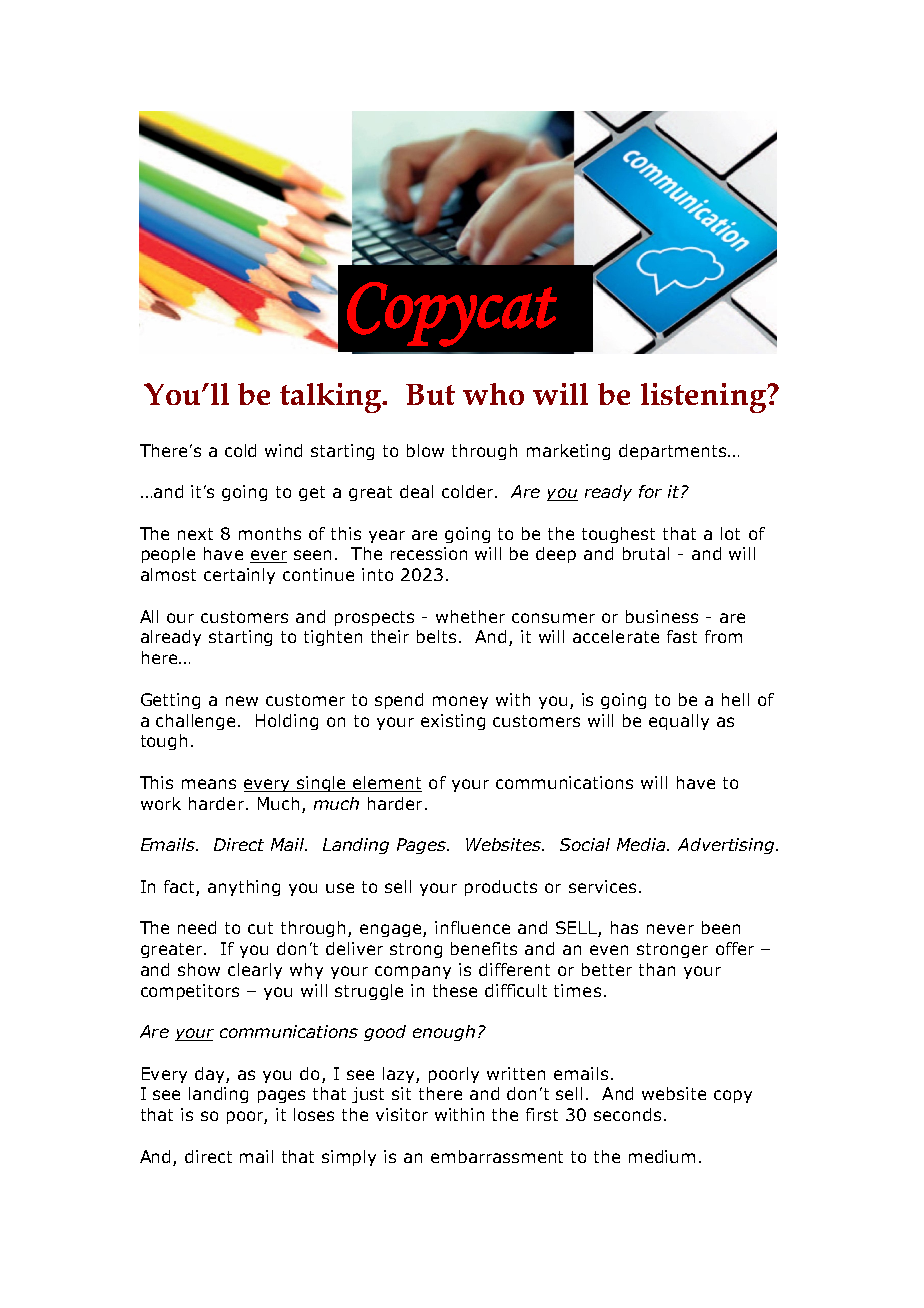 The image size is (924, 1308). What do you see at coordinates (470, 616) in the document?
I see `whether` at bounding box center [470, 616].
